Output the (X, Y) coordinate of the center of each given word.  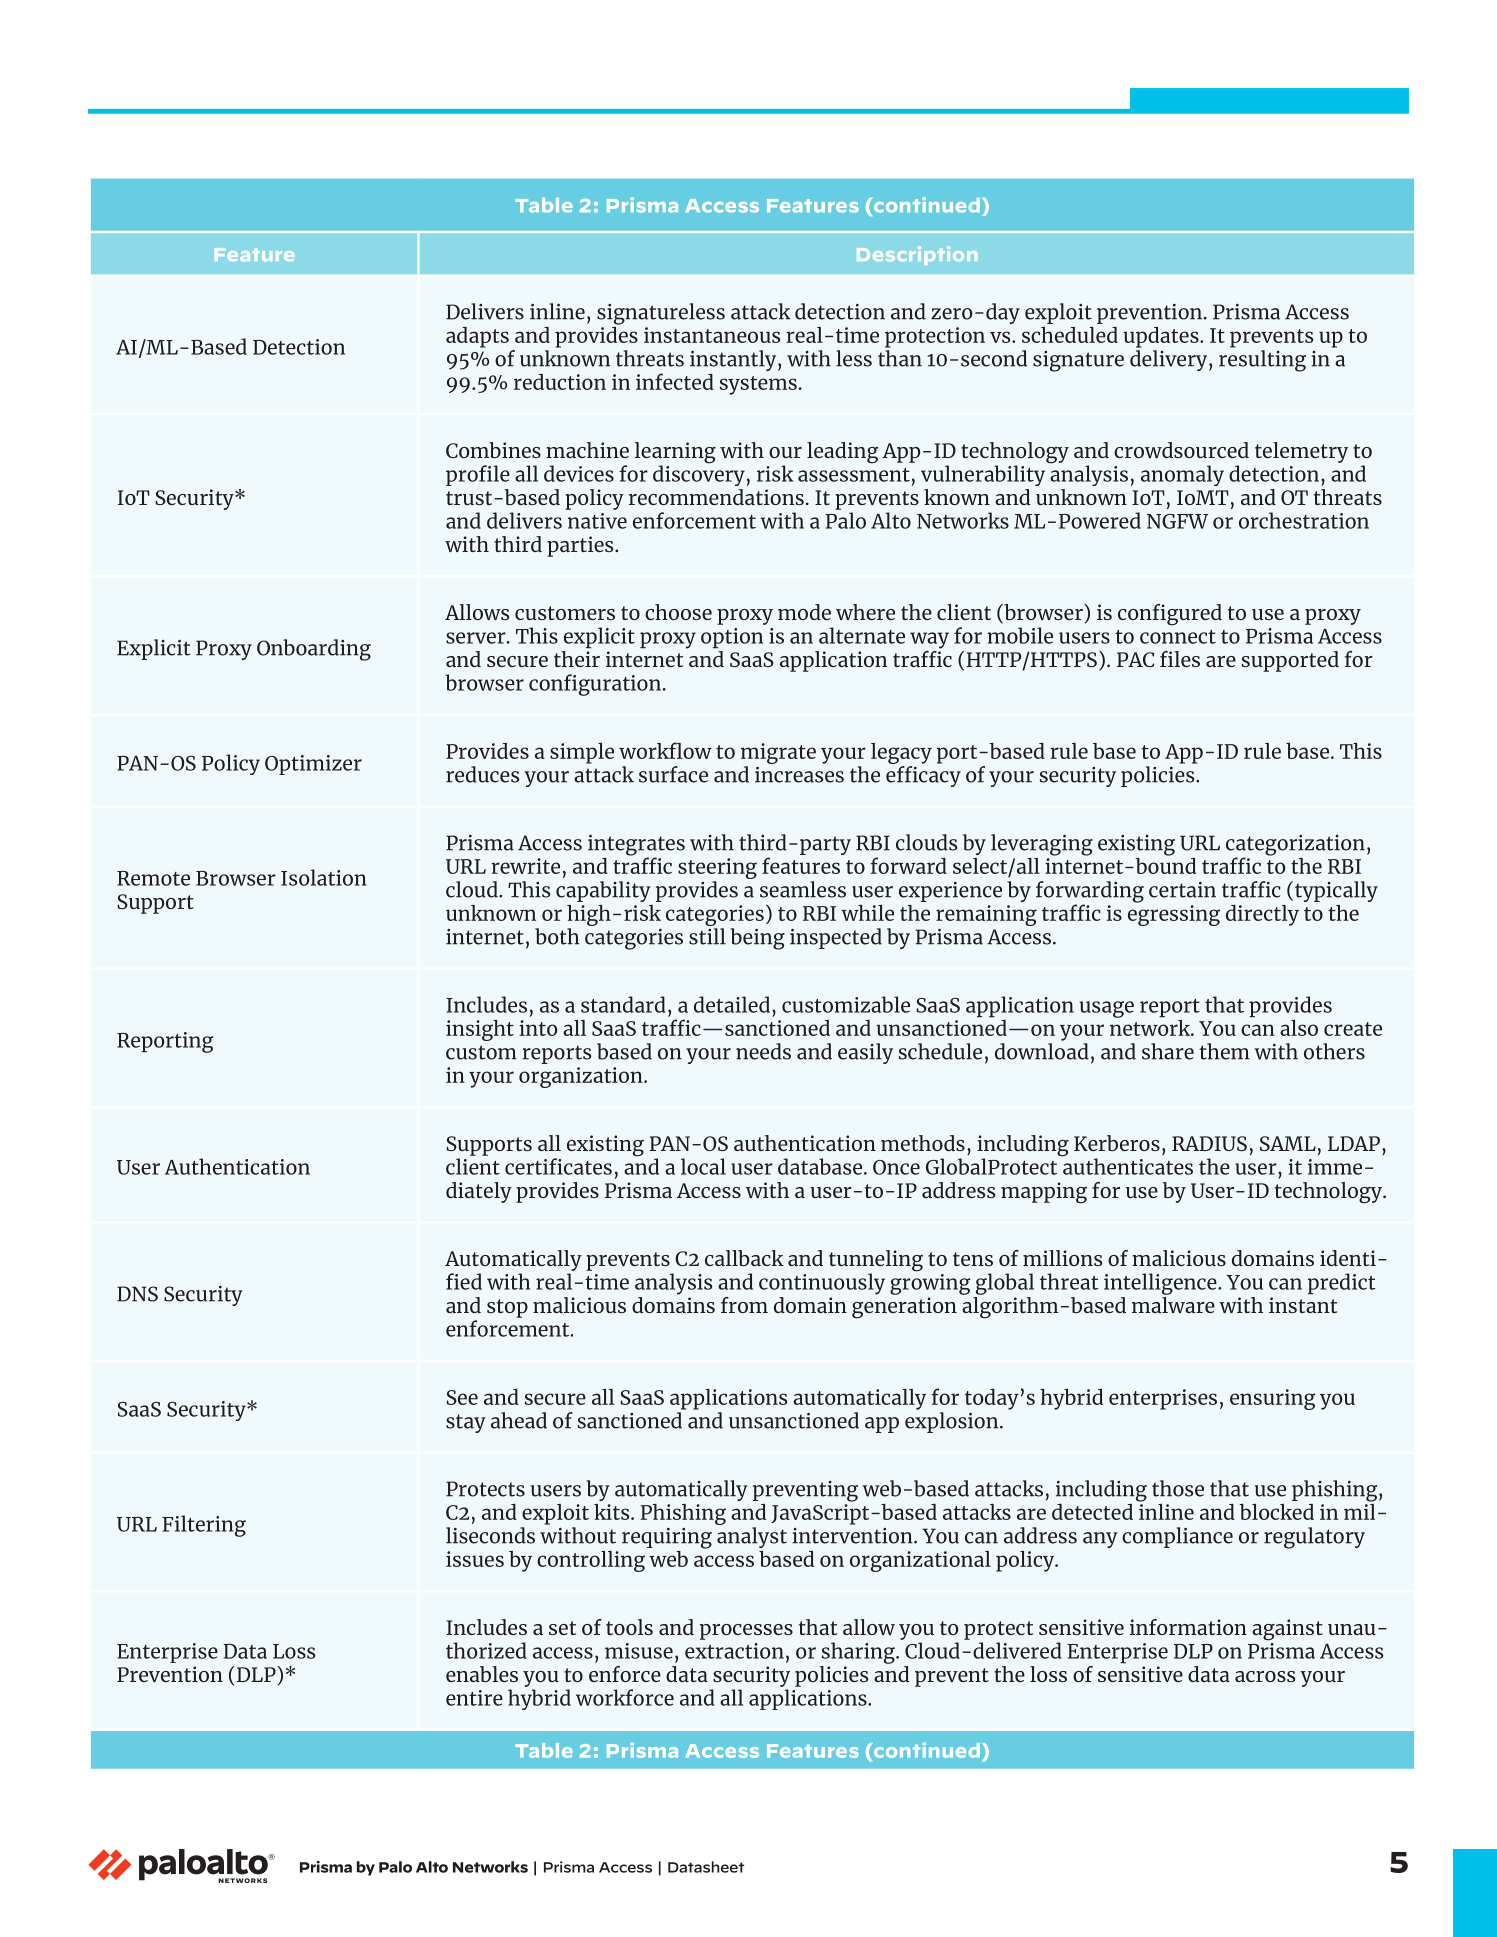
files (1180, 659)
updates (1162, 337)
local (703, 1166)
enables (482, 1674)
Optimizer (313, 765)
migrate (778, 753)
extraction (734, 1651)
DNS (137, 1294)
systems (758, 385)
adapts (477, 337)
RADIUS (1209, 1143)
